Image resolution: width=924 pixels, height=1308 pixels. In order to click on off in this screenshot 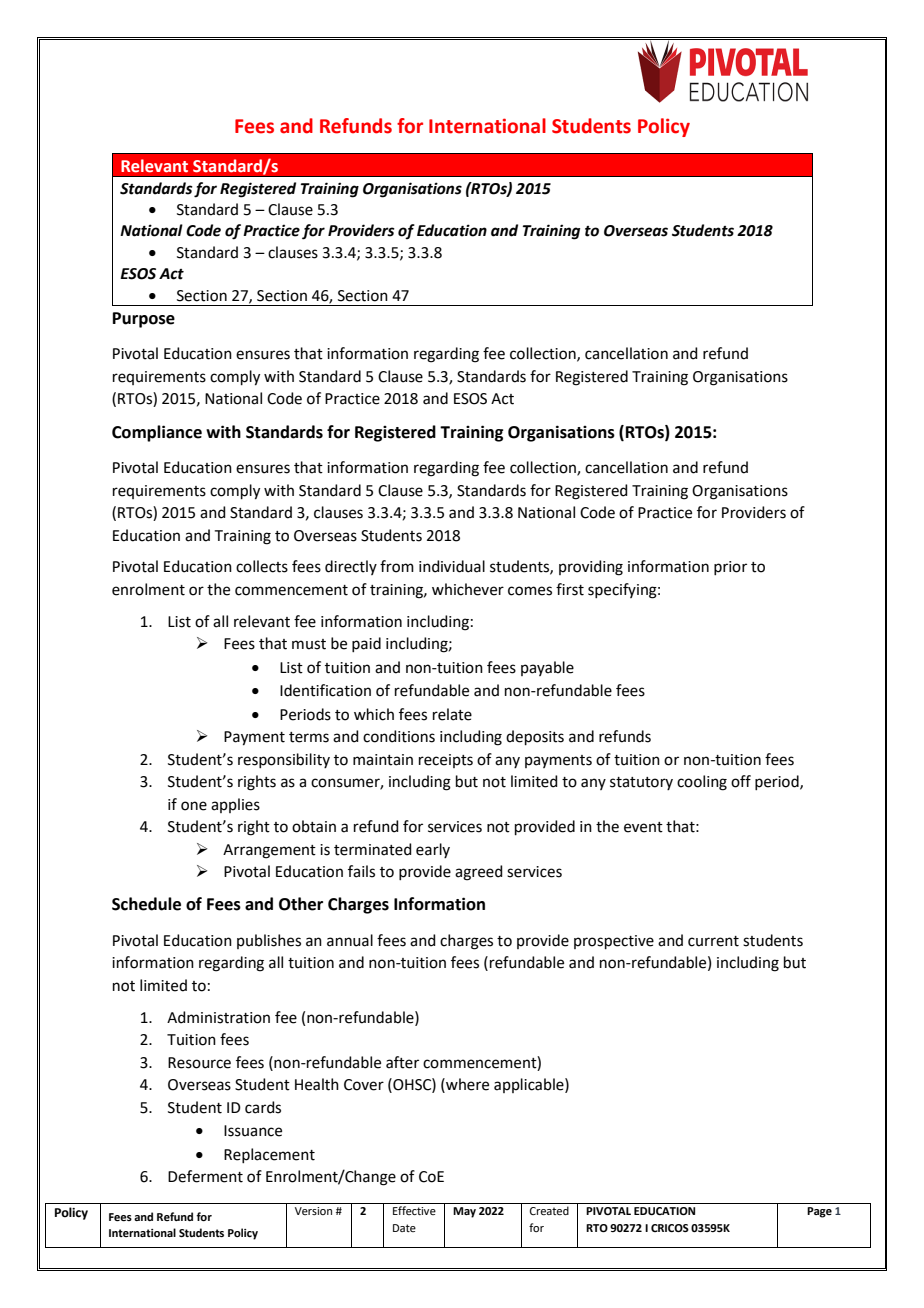, I will do `click(741, 781)`.
